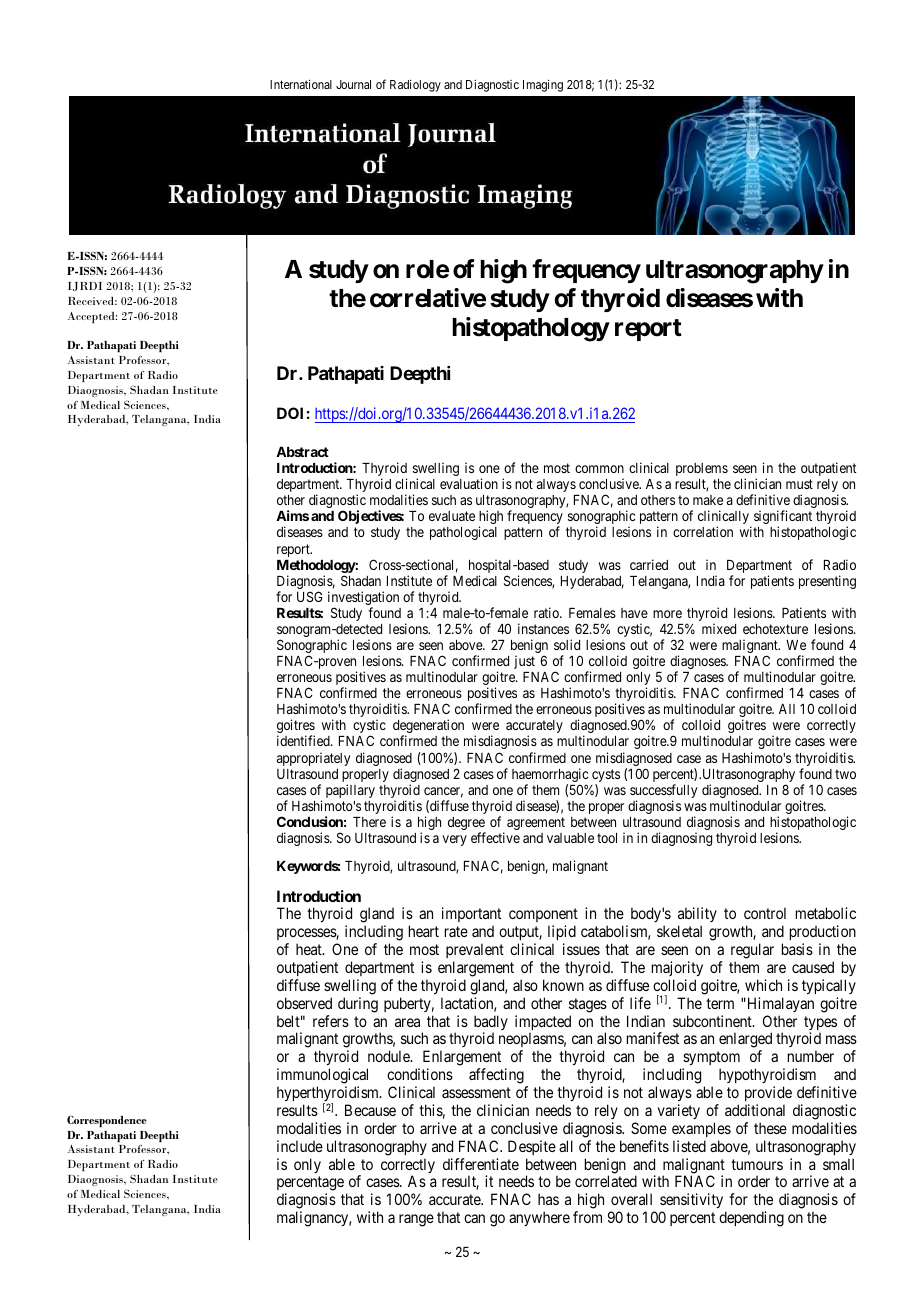  Describe the element at coordinates (301, 84) in the screenshot. I see `International` at that location.
